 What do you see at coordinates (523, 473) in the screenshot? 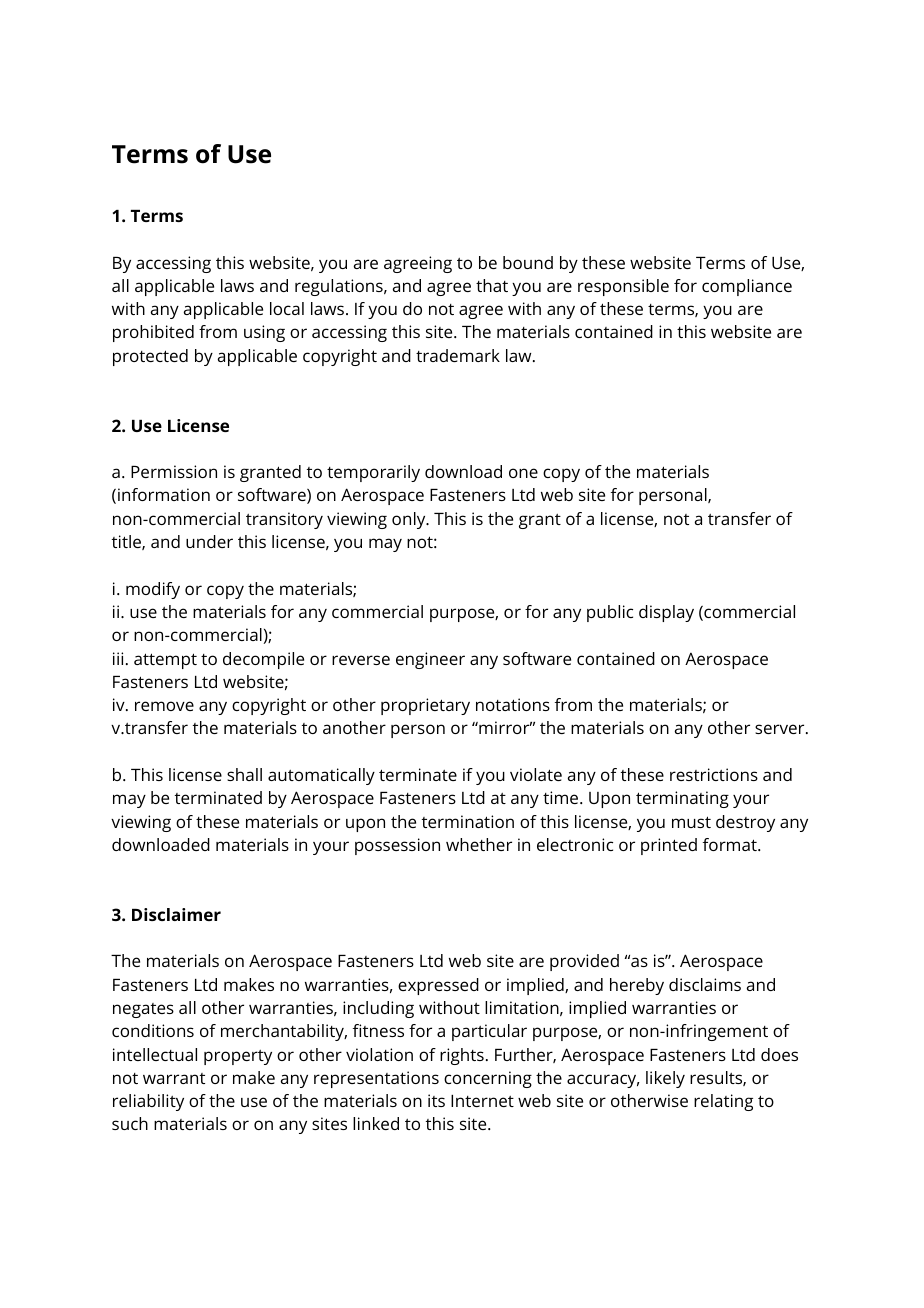
I see `one` at bounding box center [523, 473].
